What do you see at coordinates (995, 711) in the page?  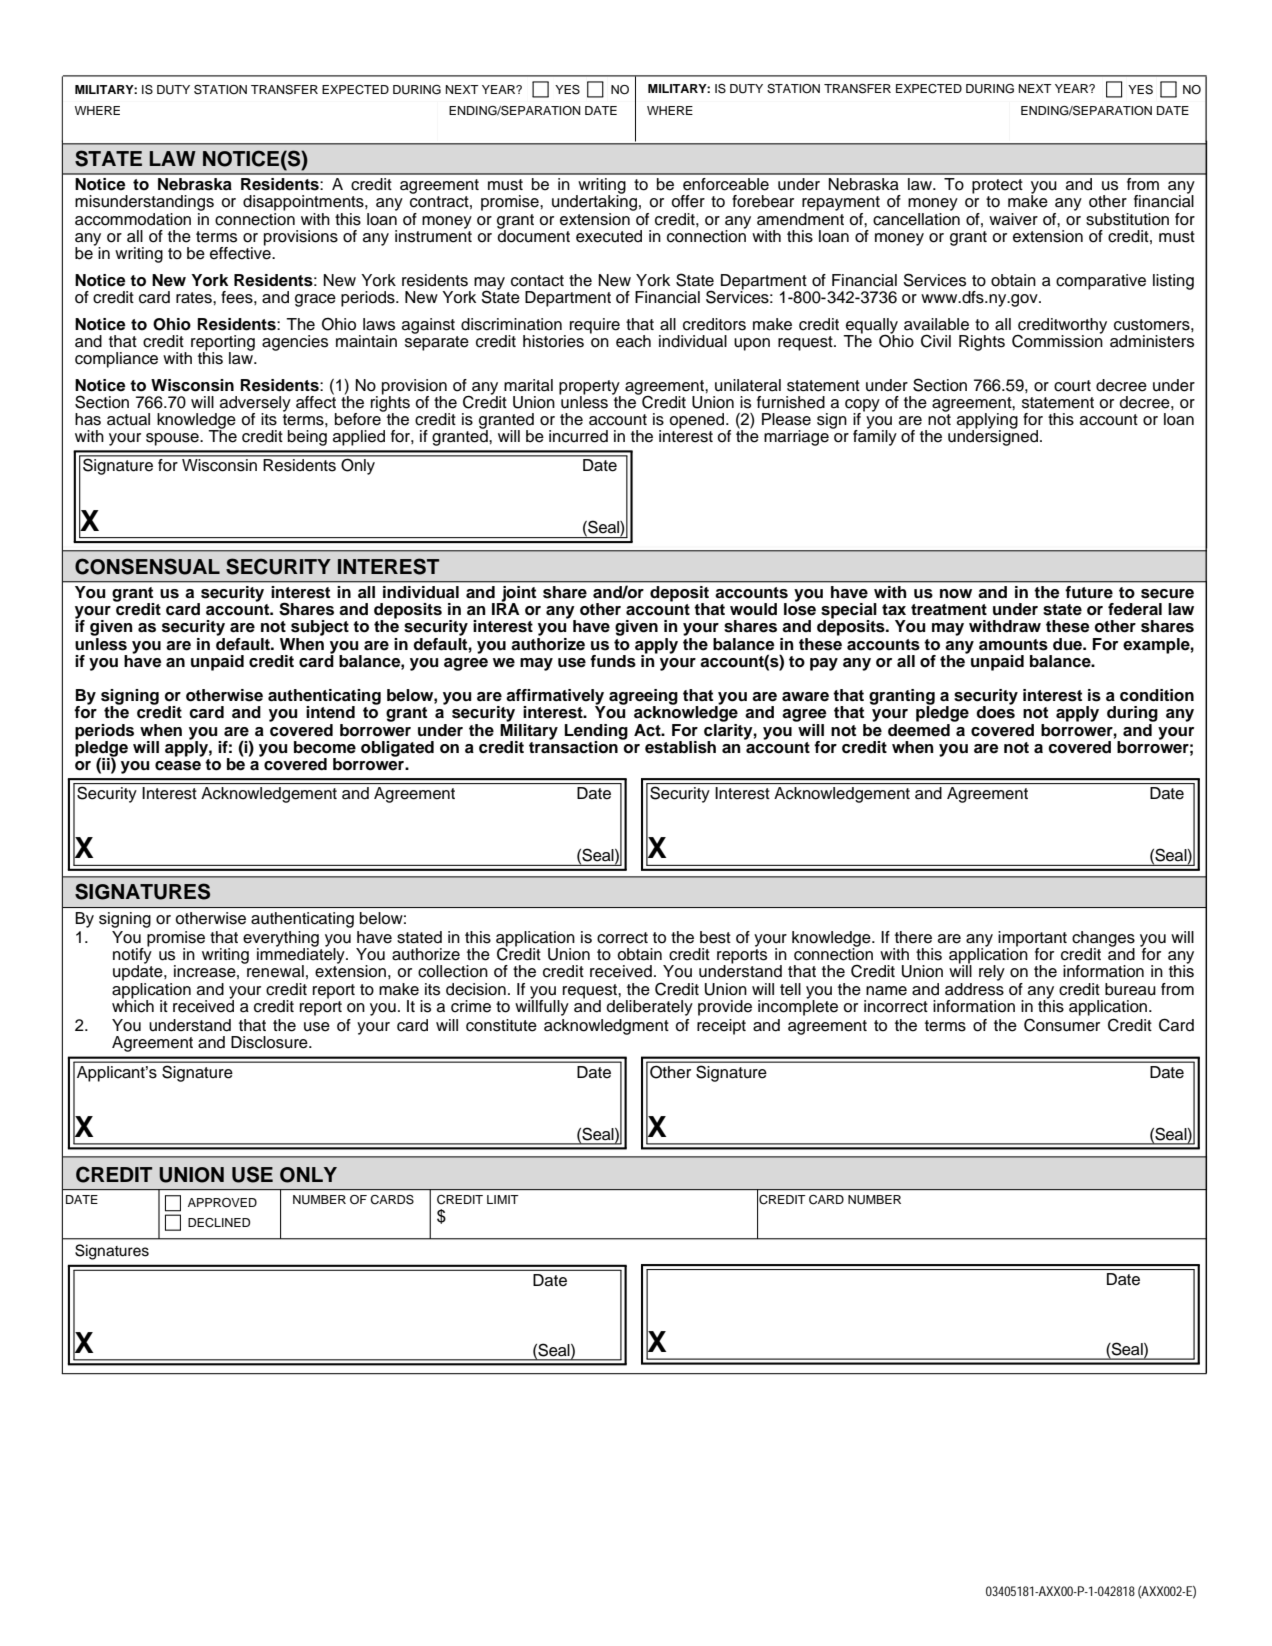 I see `does` at bounding box center [995, 711].
